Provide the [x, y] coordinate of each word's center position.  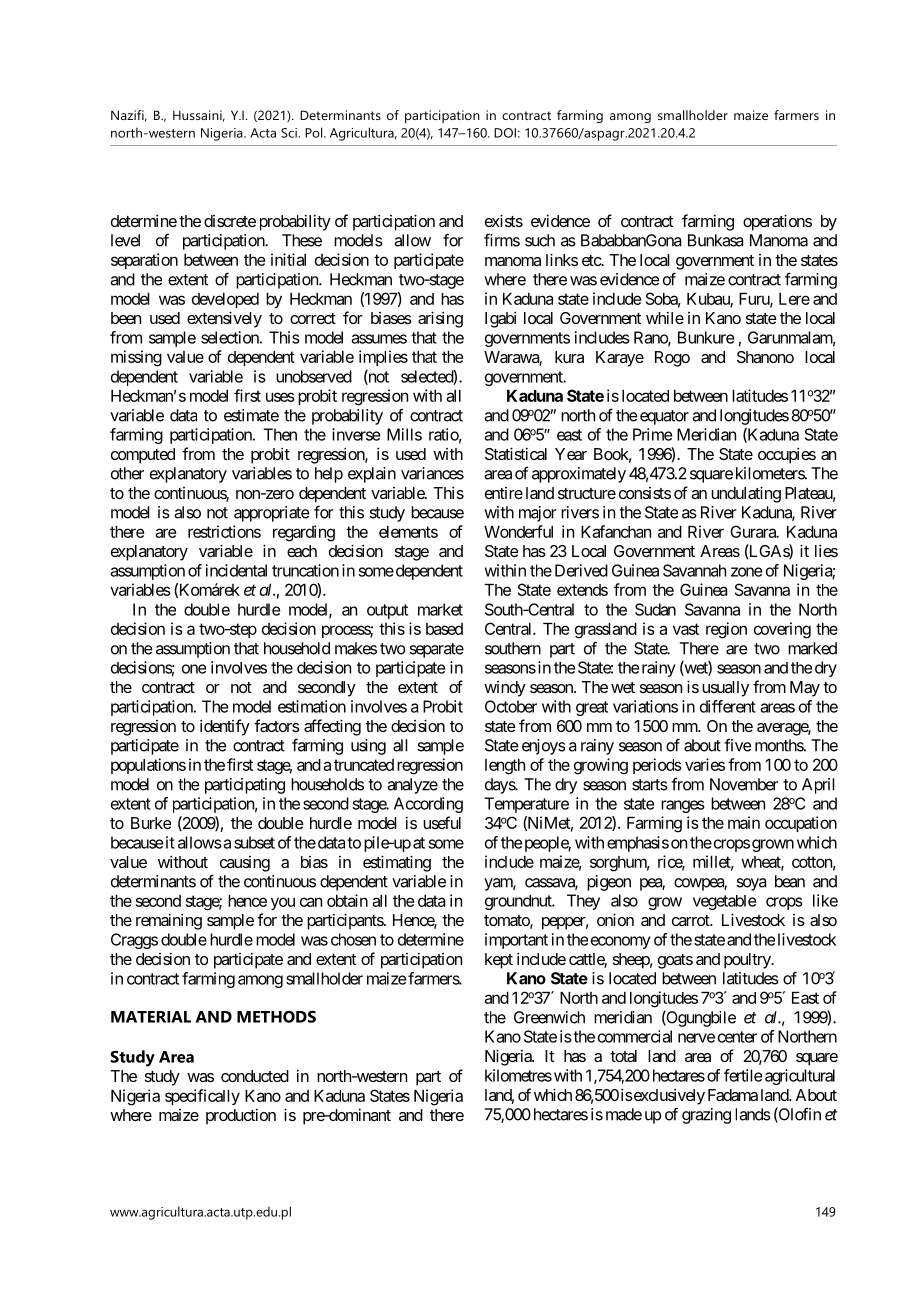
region [726, 630]
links [562, 259]
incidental [236, 570]
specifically [202, 1097]
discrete [230, 221]
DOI [505, 133]
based [444, 629]
